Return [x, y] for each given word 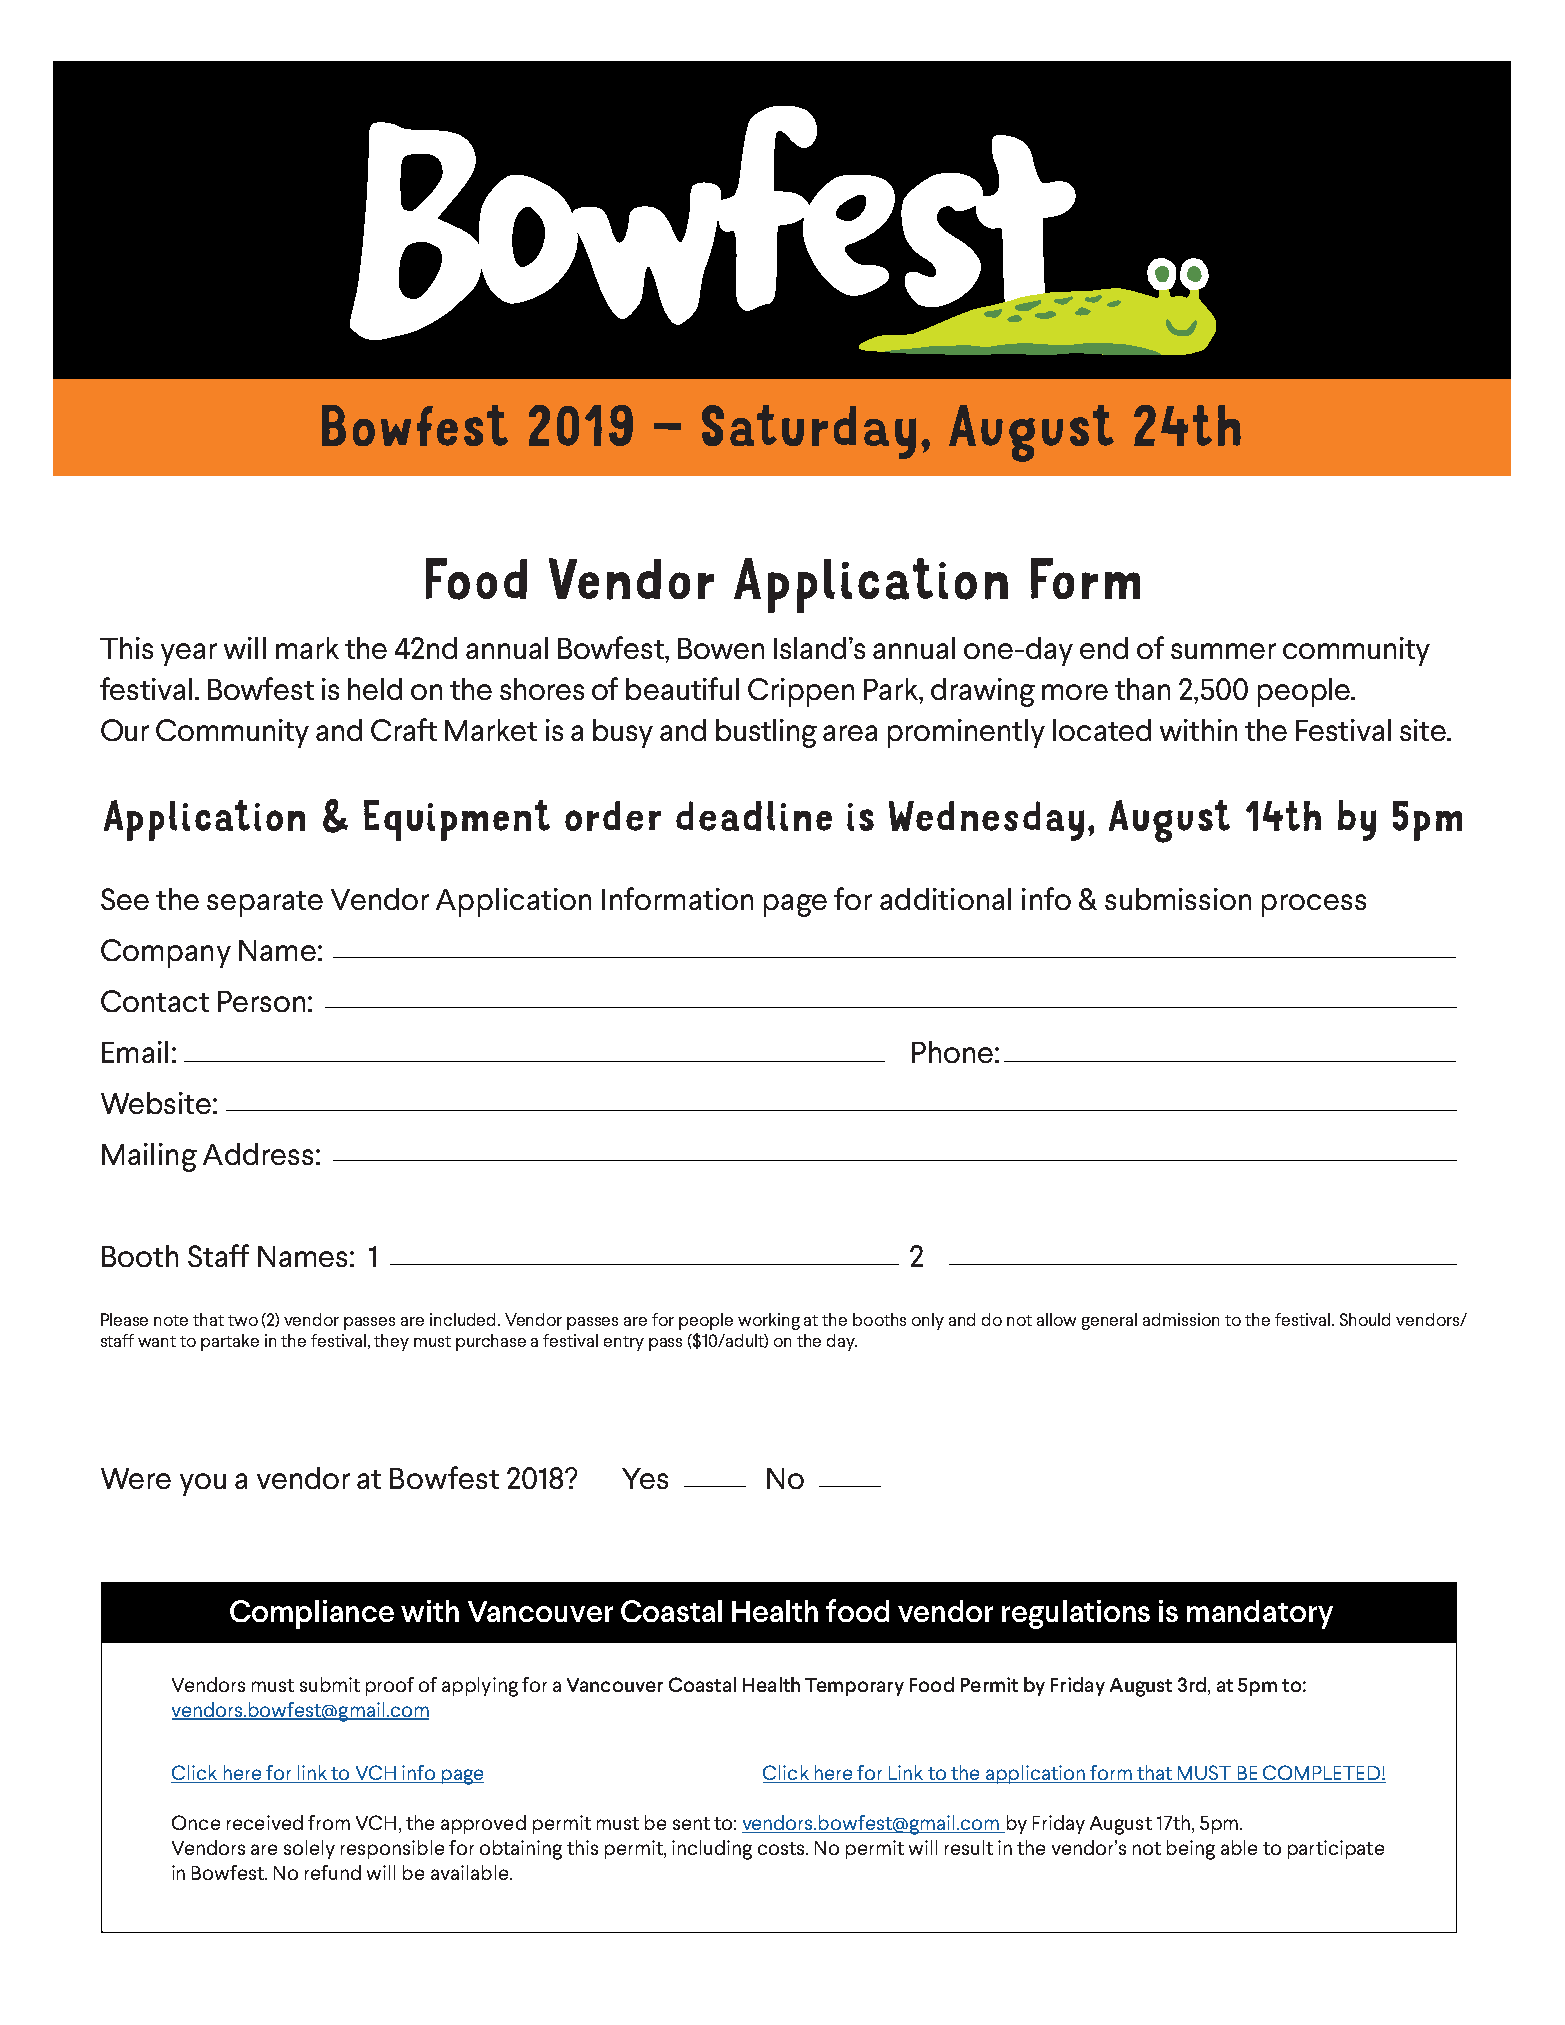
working [769, 1321]
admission [1181, 1319]
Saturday [809, 432]
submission [1178, 899]
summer [1223, 651]
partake [230, 1342]
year [189, 654]
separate [265, 904]
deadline [754, 816]
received [265, 1822]
